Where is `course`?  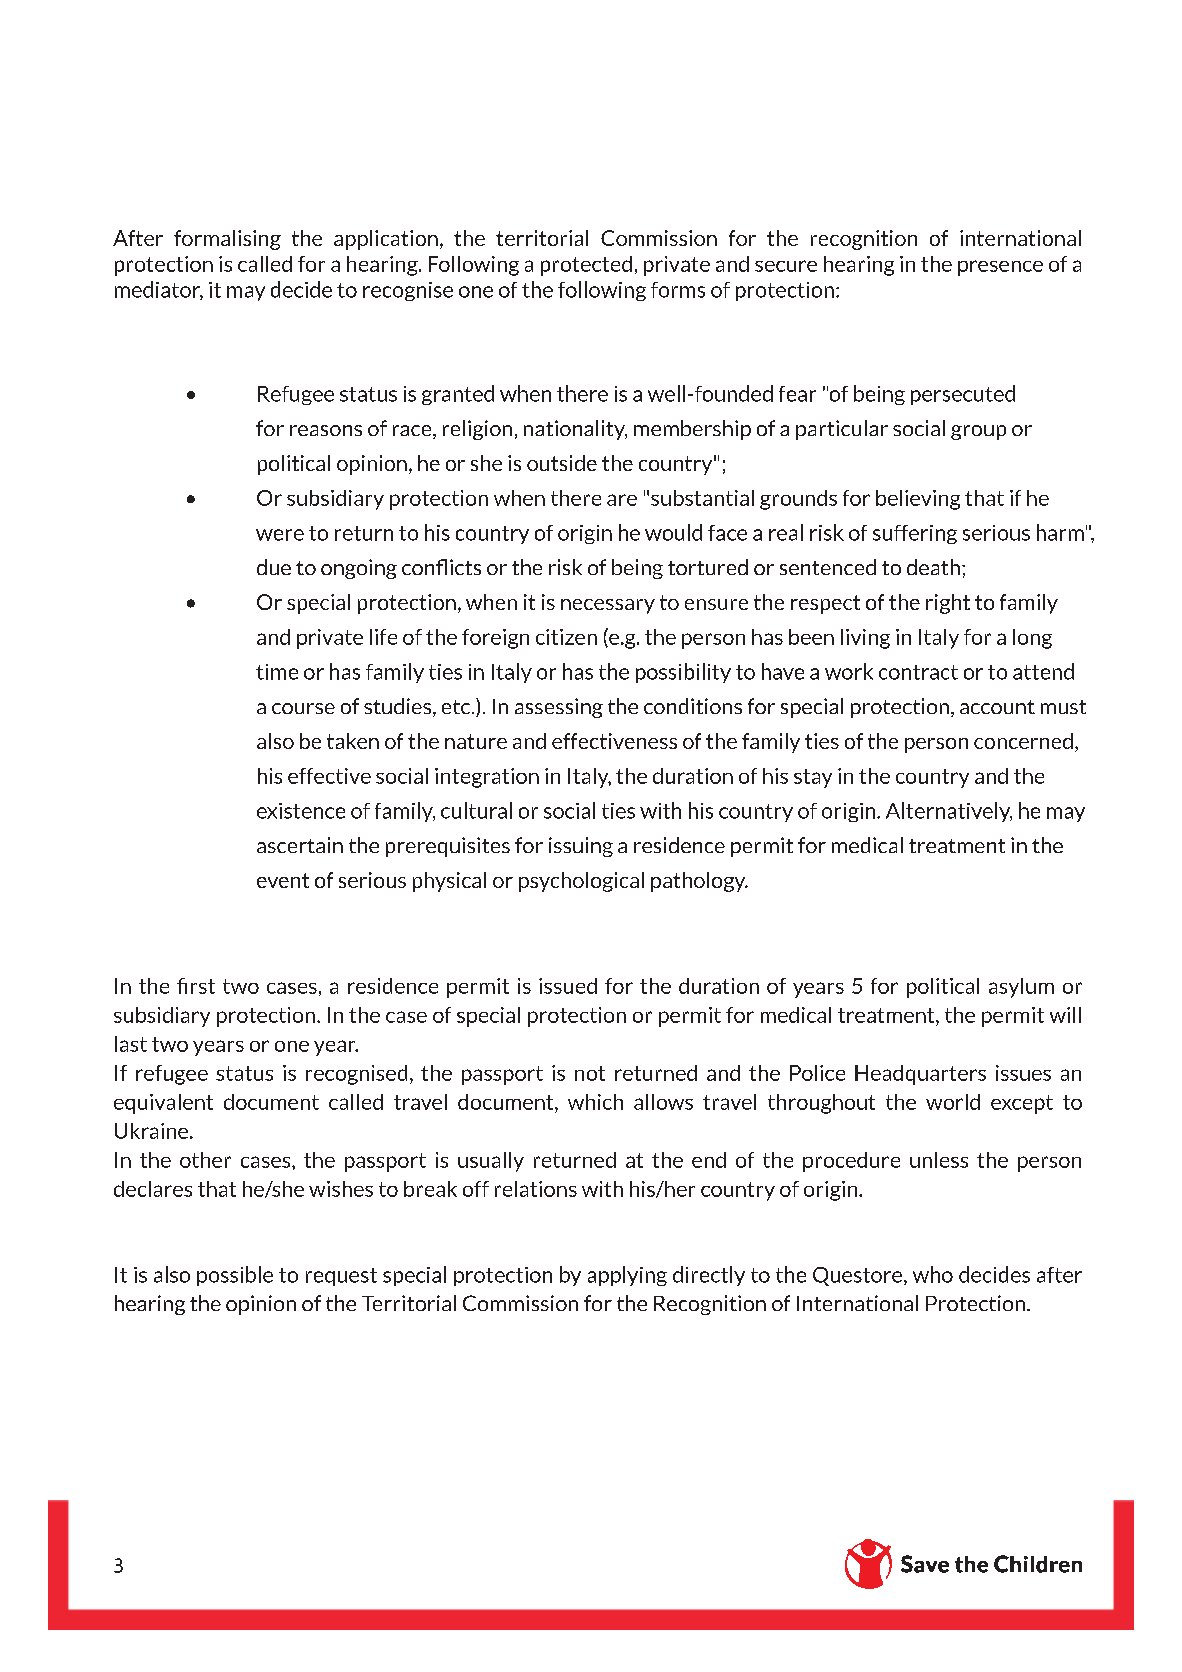
course is located at coordinates (303, 708).
